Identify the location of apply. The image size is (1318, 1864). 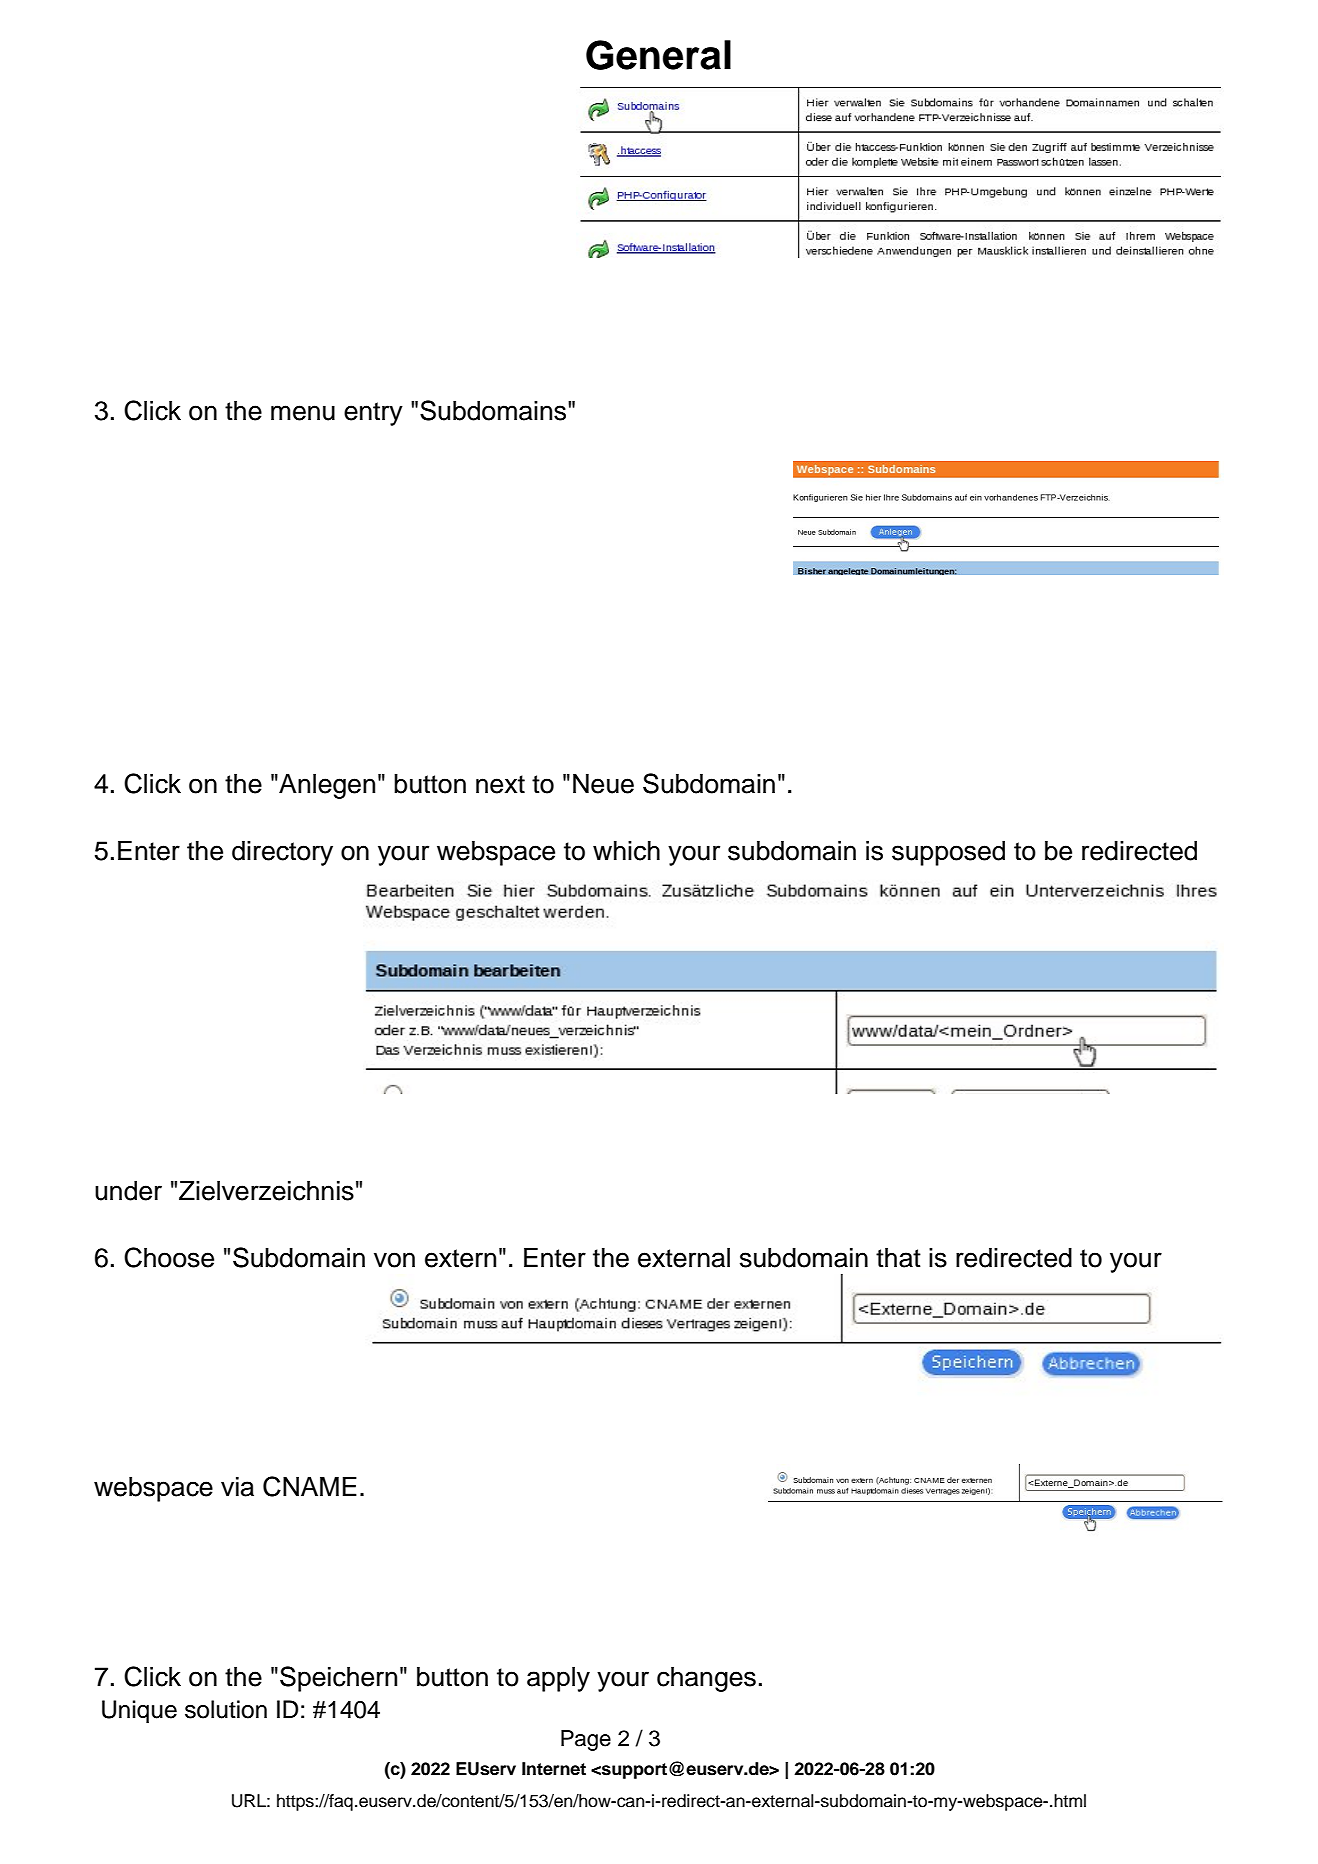
(558, 1679).
